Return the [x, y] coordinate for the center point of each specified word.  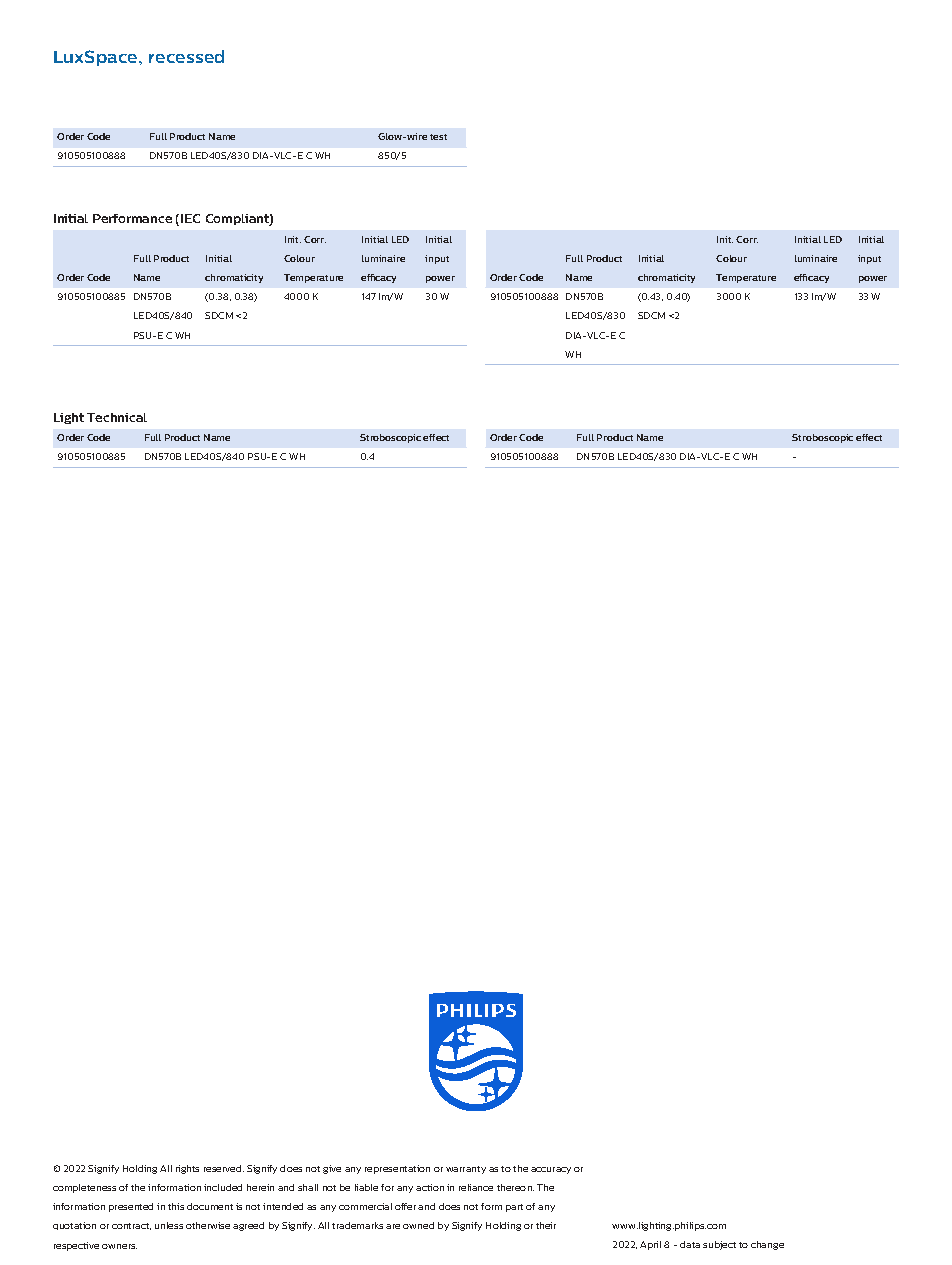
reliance [476, 1187]
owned [418, 1225]
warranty [466, 1170]
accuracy [551, 1170]
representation [397, 1169]
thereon [515, 1187]
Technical [117, 417]
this [176, 1206]
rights [187, 1169]
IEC [190, 218]
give [332, 1169]
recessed [186, 56]
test [438, 137]
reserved [224, 1168]
